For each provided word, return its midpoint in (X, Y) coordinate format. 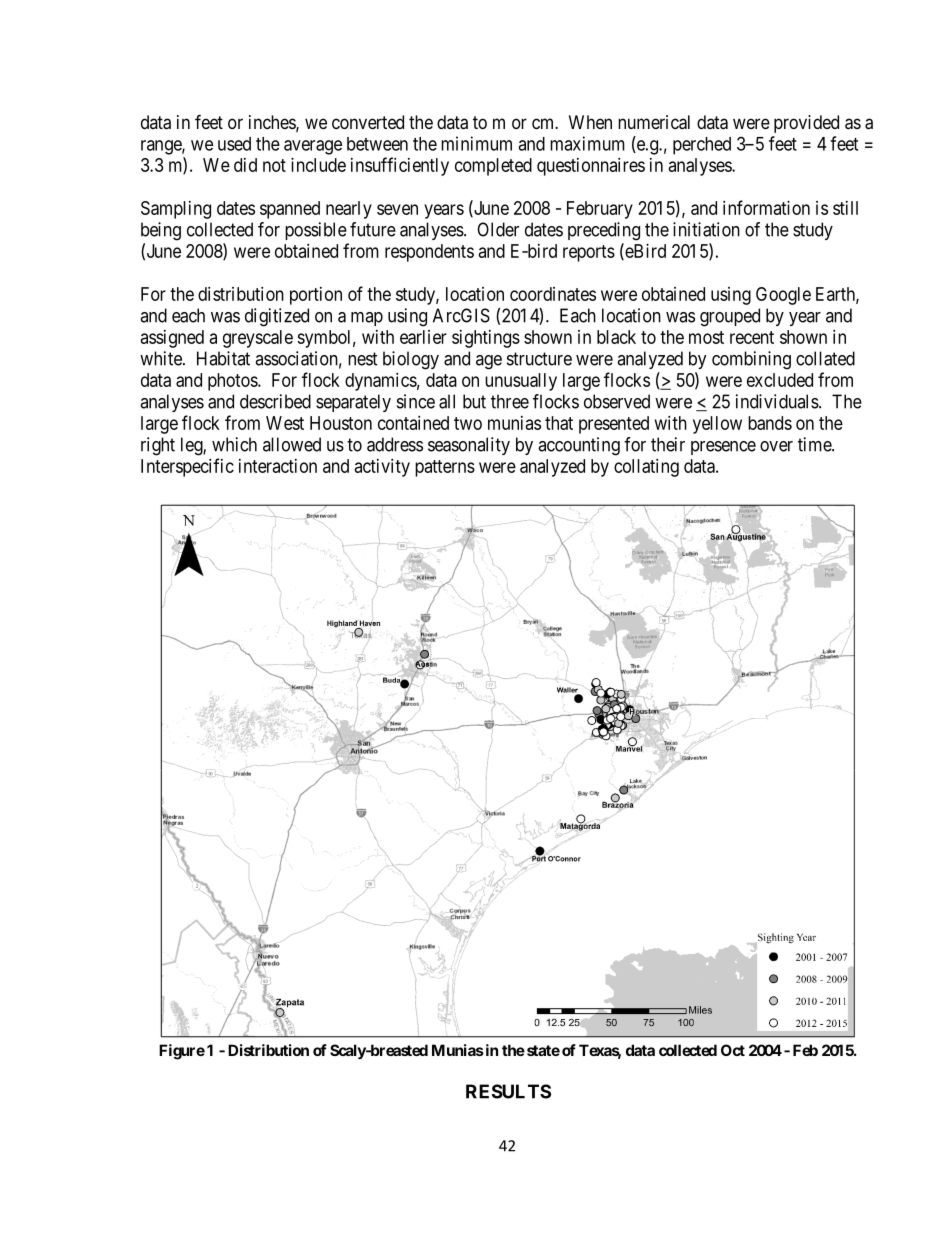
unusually (521, 382)
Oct (733, 1050)
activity (382, 468)
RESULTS (508, 1091)
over (776, 446)
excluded (780, 380)
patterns (445, 468)
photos (233, 382)
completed (493, 167)
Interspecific (187, 467)
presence (723, 448)
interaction (278, 466)
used (234, 144)
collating (646, 468)
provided (806, 124)
